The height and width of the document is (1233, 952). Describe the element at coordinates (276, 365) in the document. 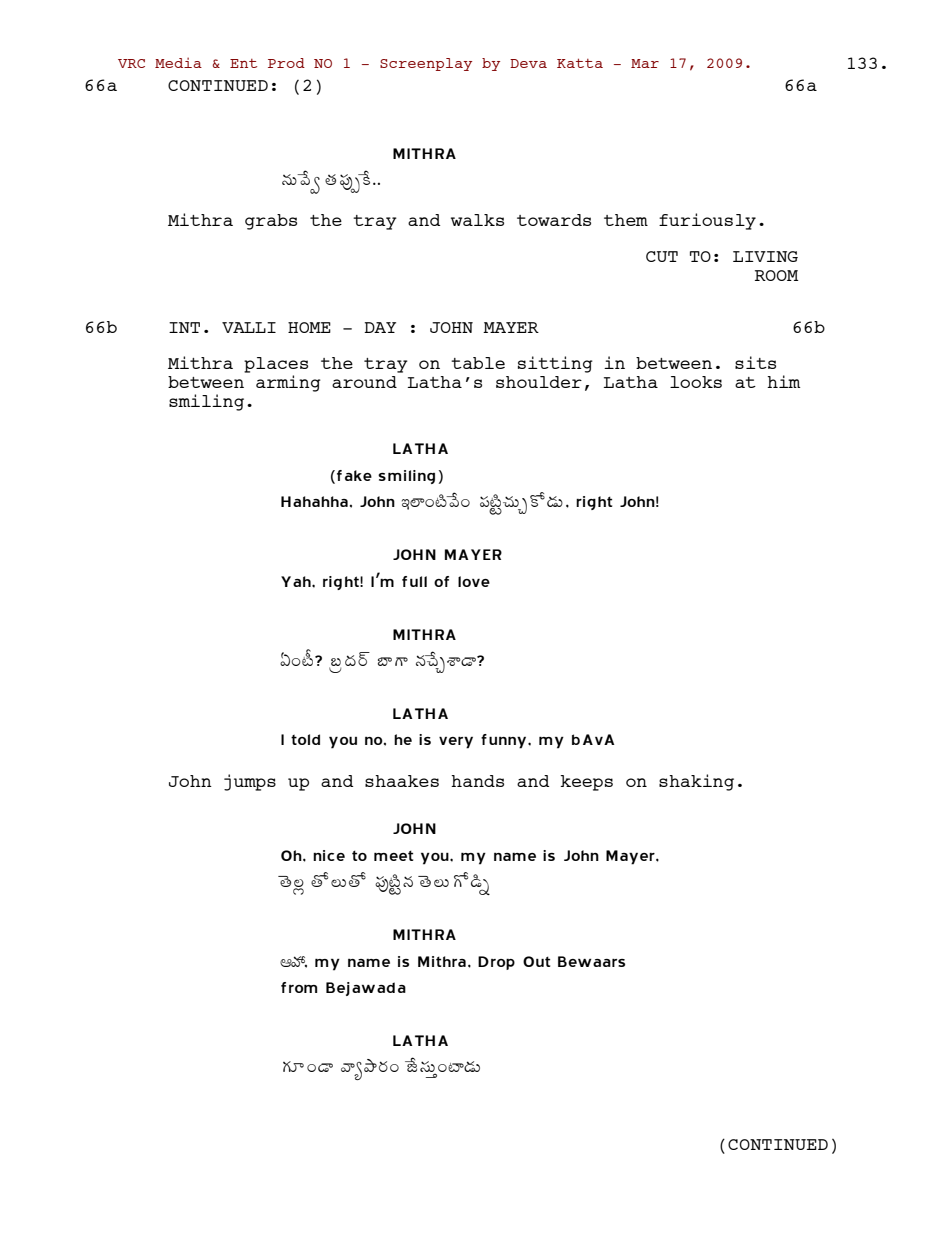

I see `places` at that location.
